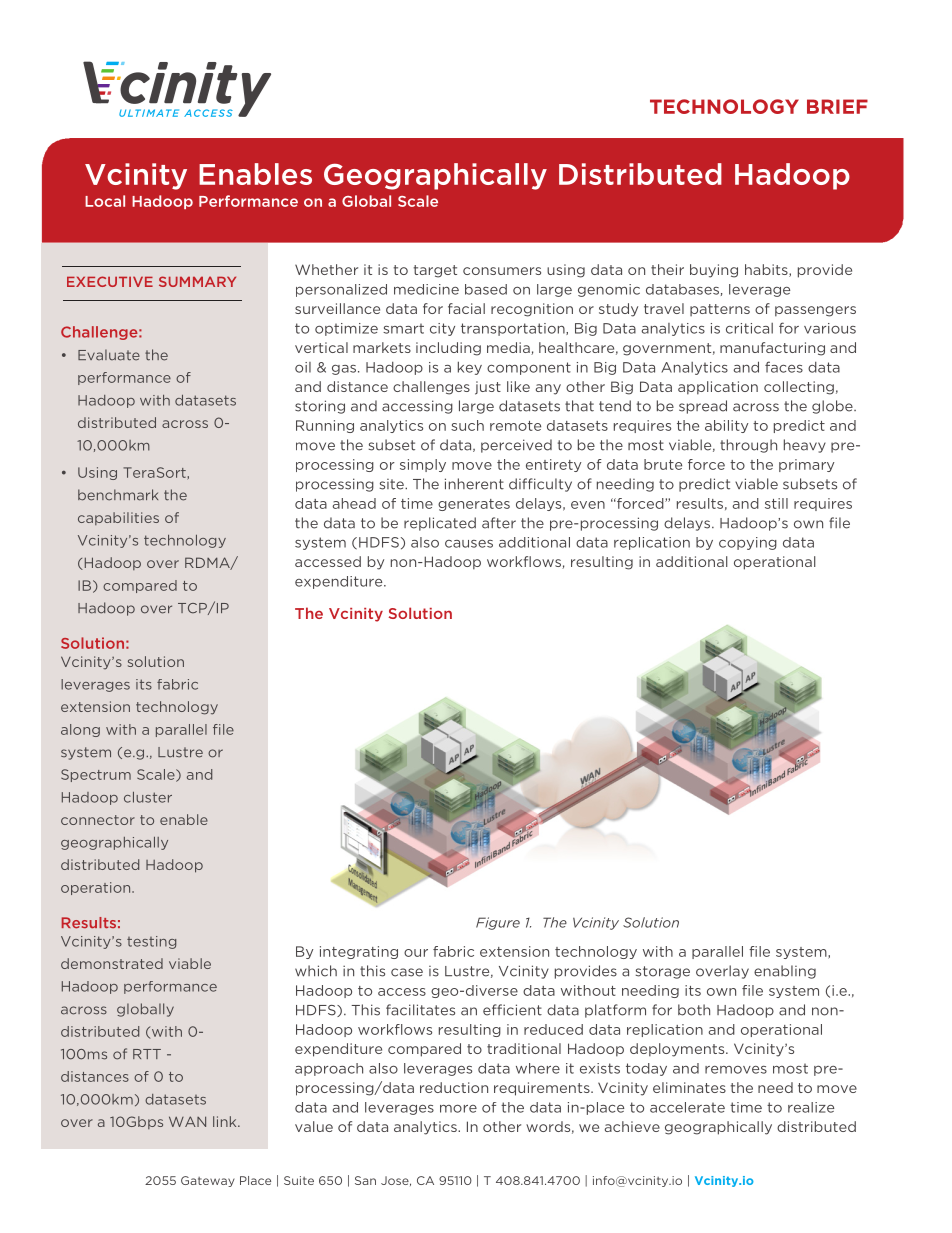 This screenshot has width=952, height=1233. Describe the element at coordinates (80, 730) in the screenshot. I see `along` at that location.
